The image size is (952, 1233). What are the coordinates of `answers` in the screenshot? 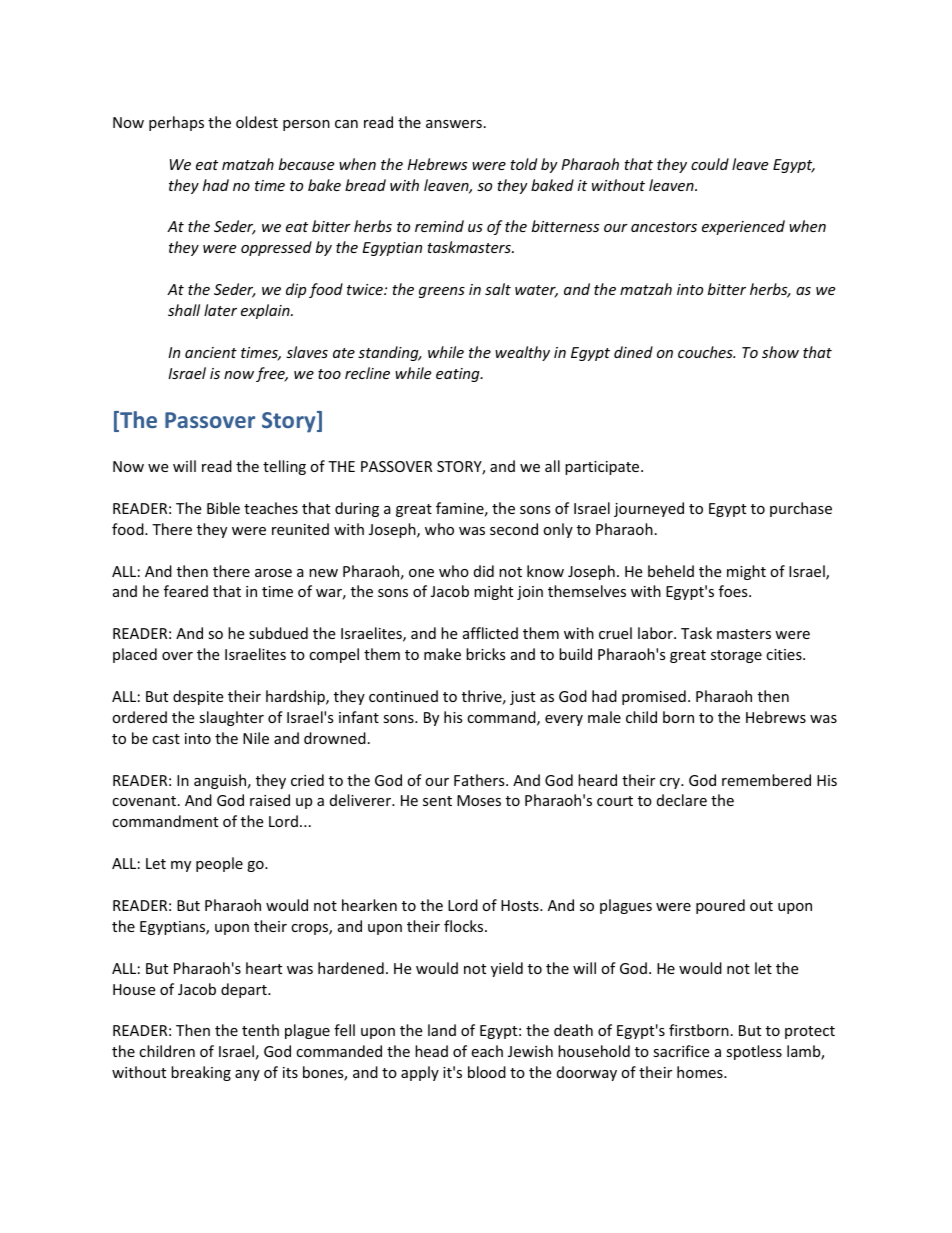 It's located at (454, 124).
